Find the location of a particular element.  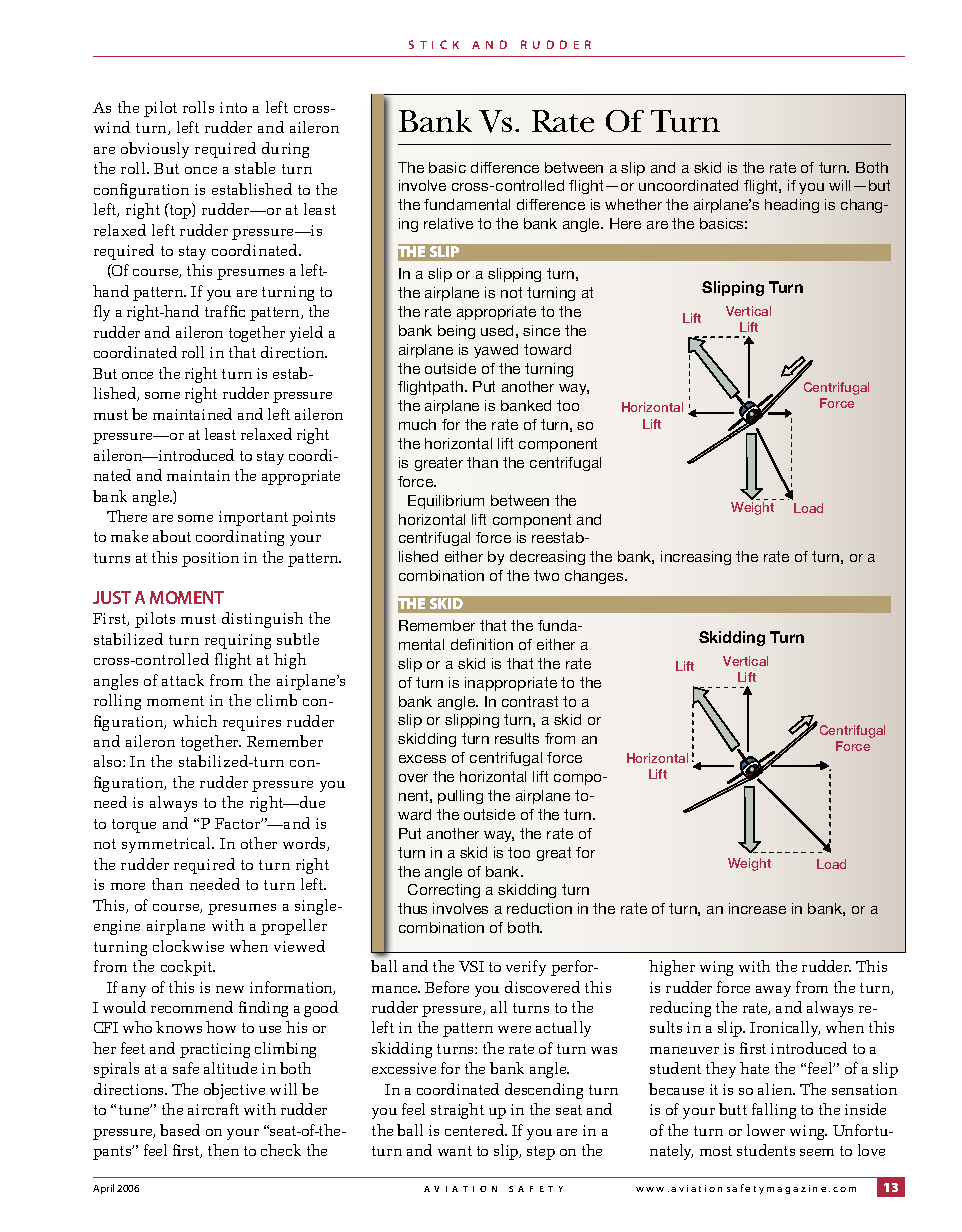

seem is located at coordinates (817, 1152).
